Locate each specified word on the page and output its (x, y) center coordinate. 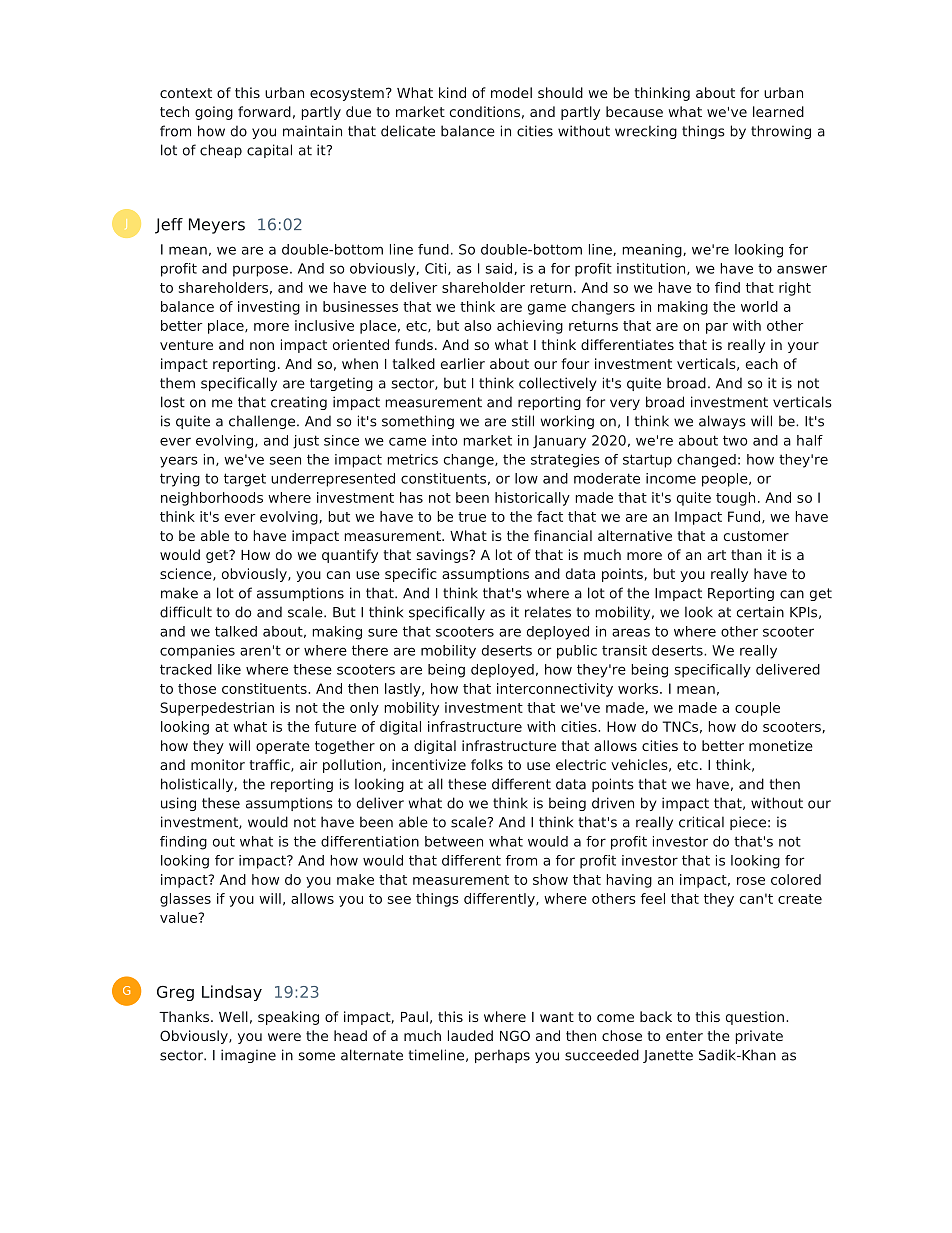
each (762, 363)
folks (487, 764)
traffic (270, 765)
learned (778, 111)
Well (233, 1016)
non (262, 346)
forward (264, 111)
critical (701, 822)
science (187, 574)
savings (444, 556)
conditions (485, 111)
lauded (470, 1035)
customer (756, 536)
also (477, 325)
